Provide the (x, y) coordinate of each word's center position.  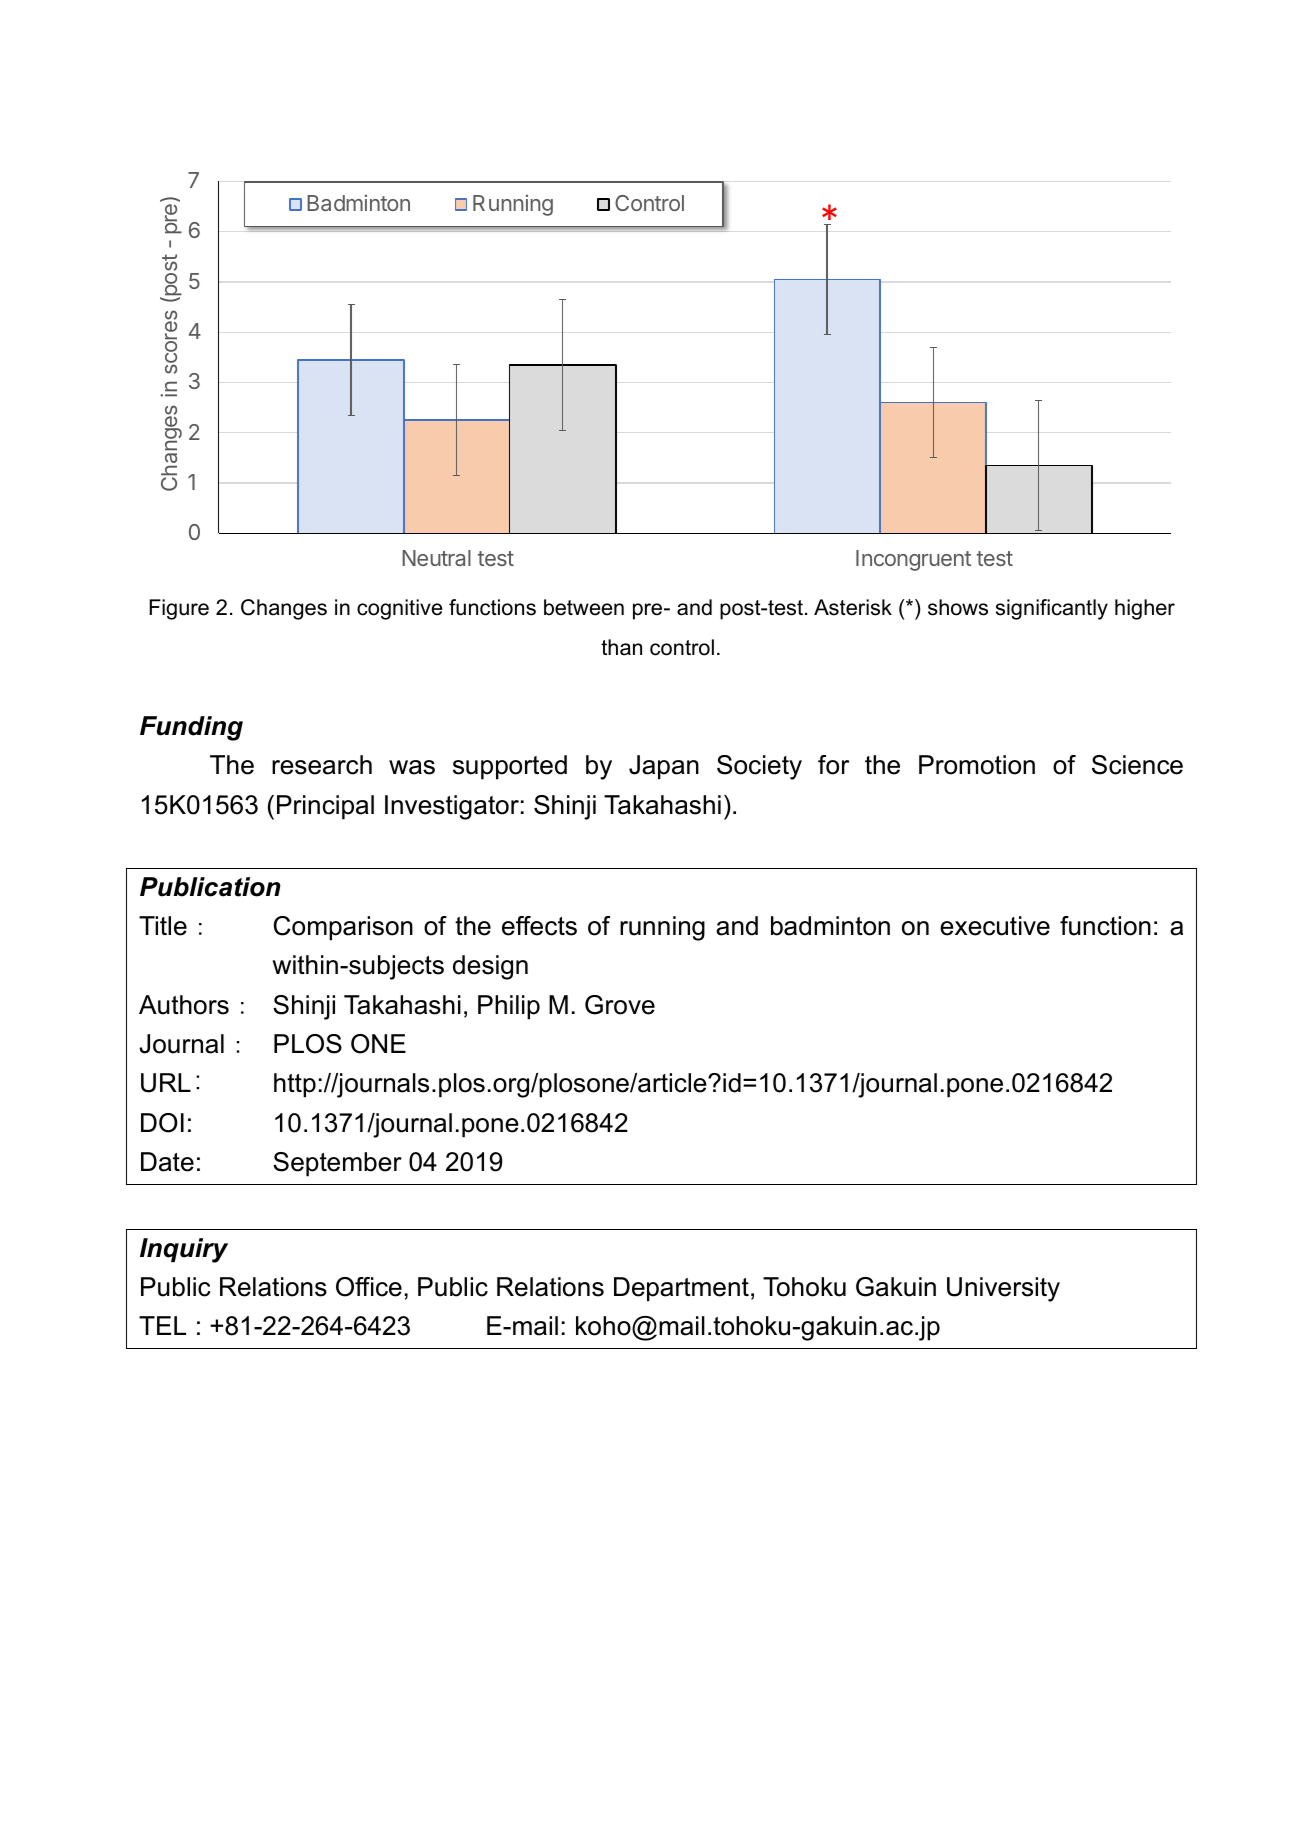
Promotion (977, 765)
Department (681, 1289)
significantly (1052, 609)
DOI (162, 1123)
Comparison (343, 928)
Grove (620, 1005)
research (322, 765)
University (1003, 1289)
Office (369, 1287)
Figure (179, 609)
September (337, 1164)
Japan (664, 767)
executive (995, 926)
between (584, 607)
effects (539, 926)
